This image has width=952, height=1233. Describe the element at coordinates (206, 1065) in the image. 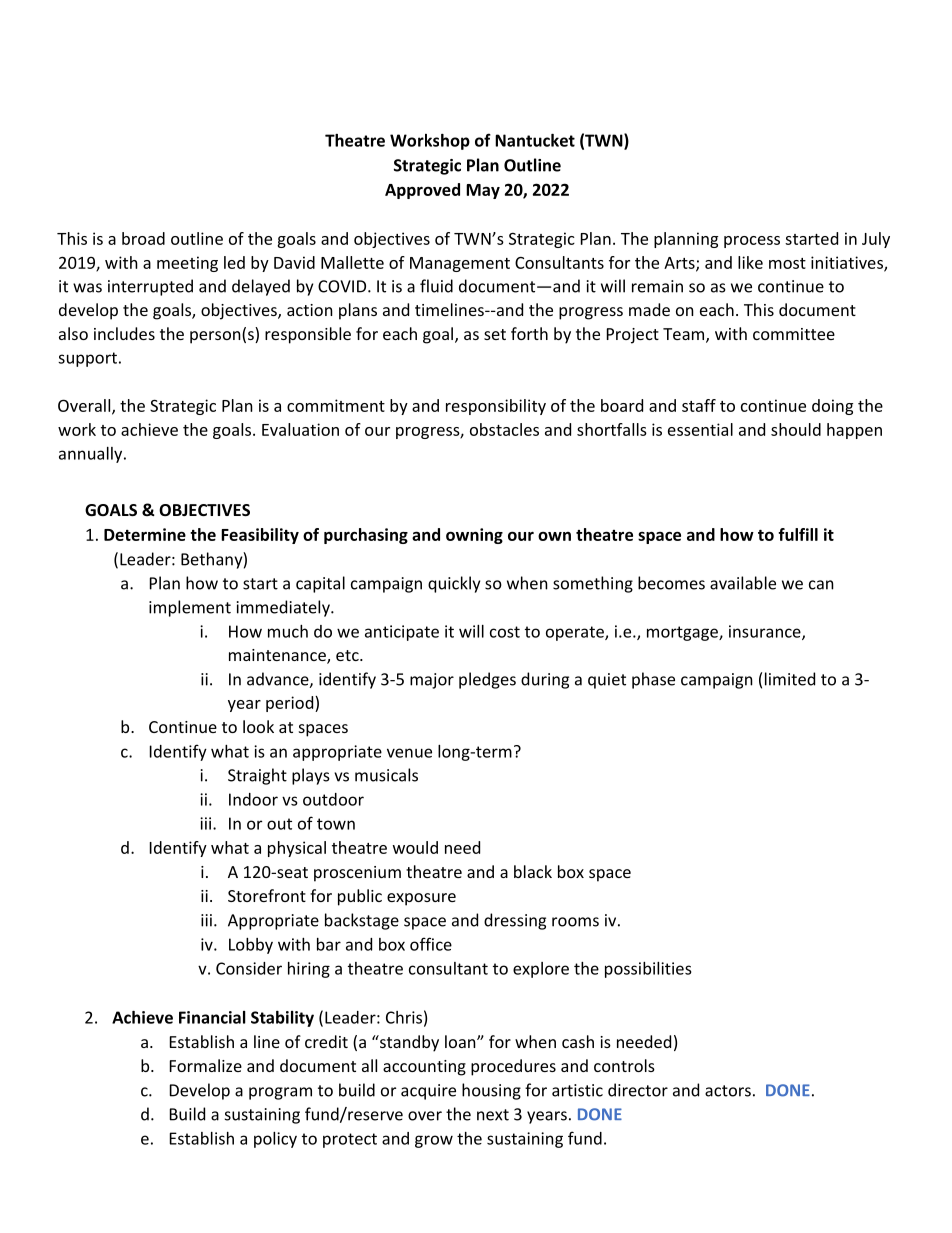

I see `Formalize` at that location.
